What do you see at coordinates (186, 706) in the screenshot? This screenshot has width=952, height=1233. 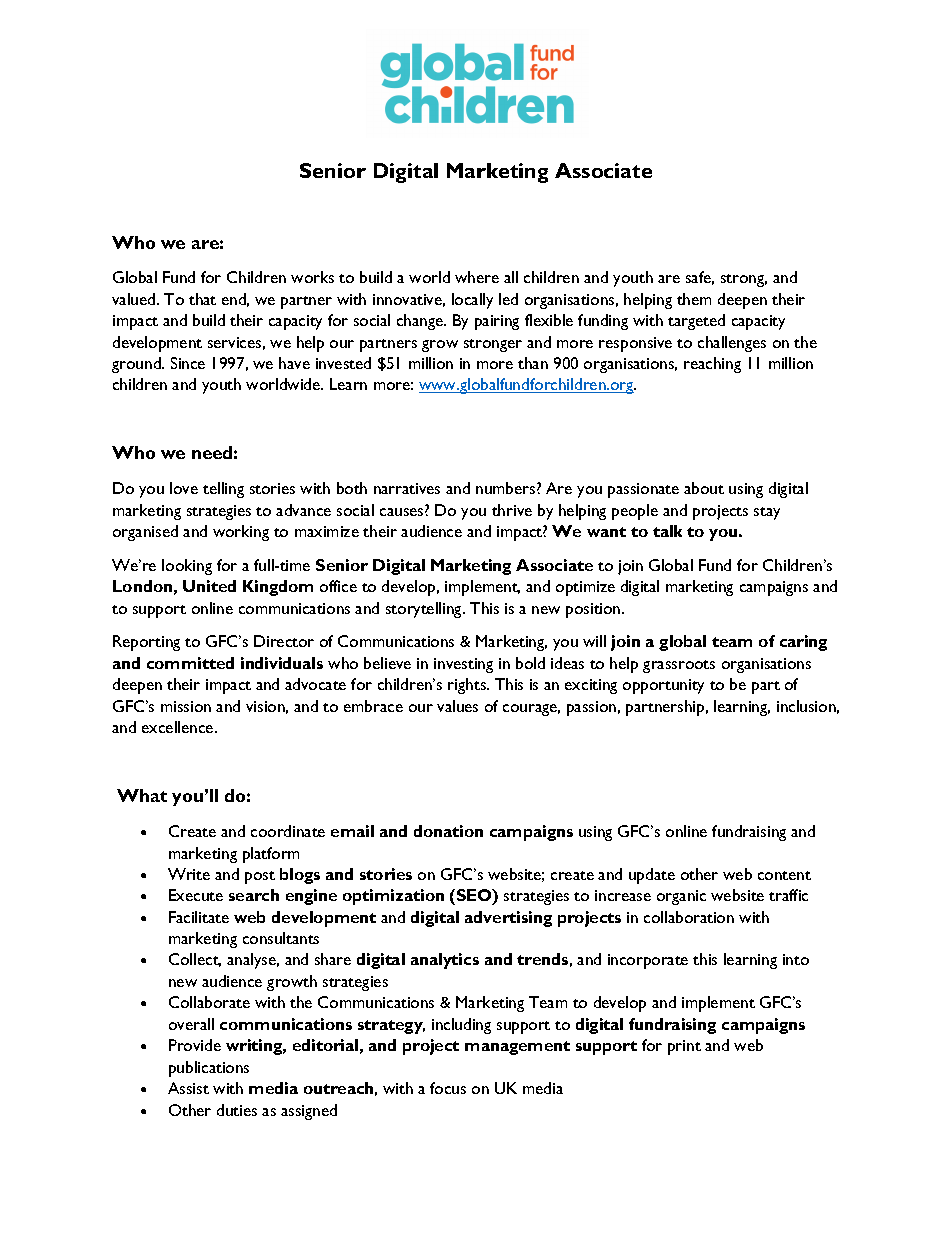 I see `mission` at bounding box center [186, 706].
